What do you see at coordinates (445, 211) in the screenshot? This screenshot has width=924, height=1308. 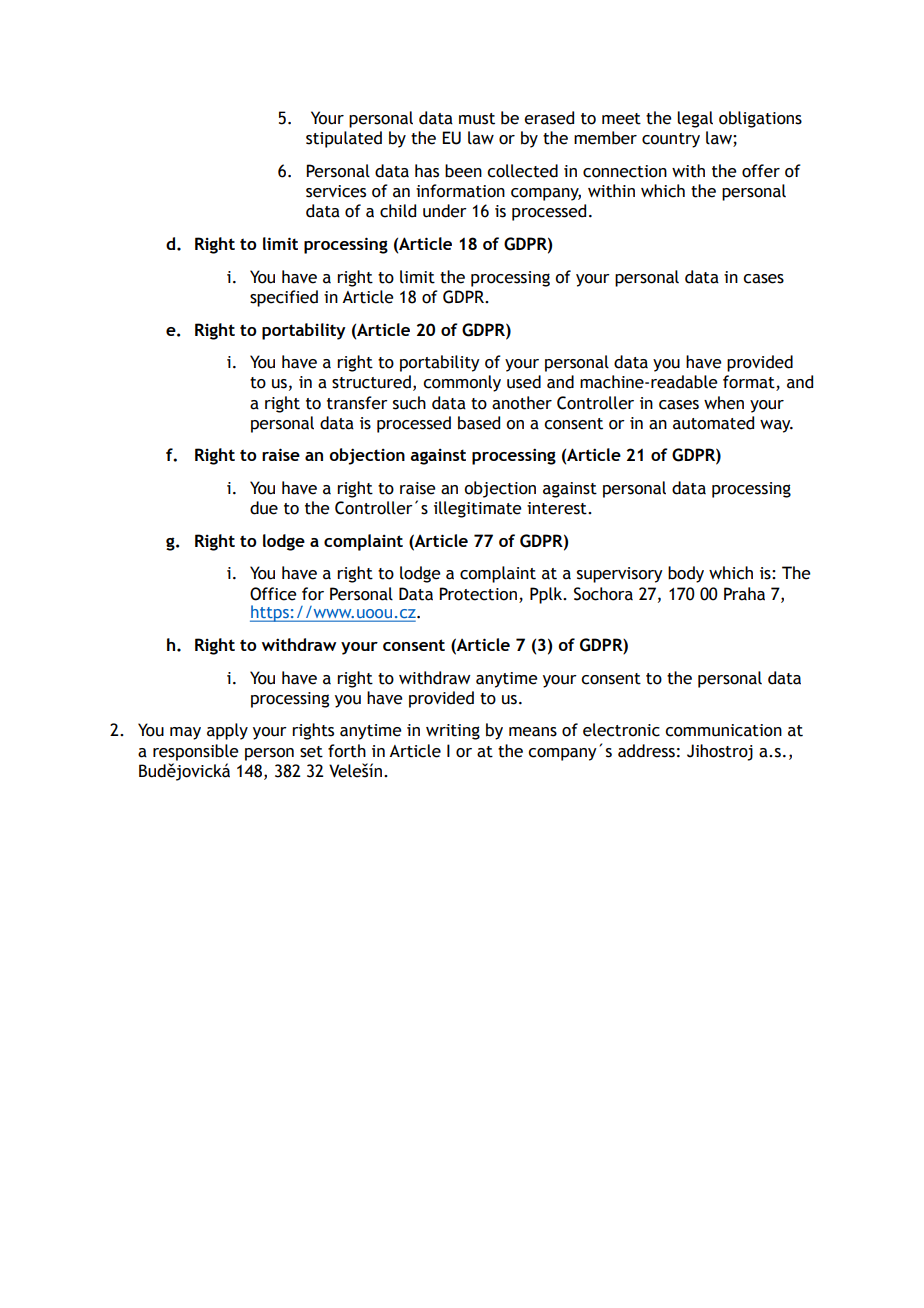 I see `under` at bounding box center [445, 211].
